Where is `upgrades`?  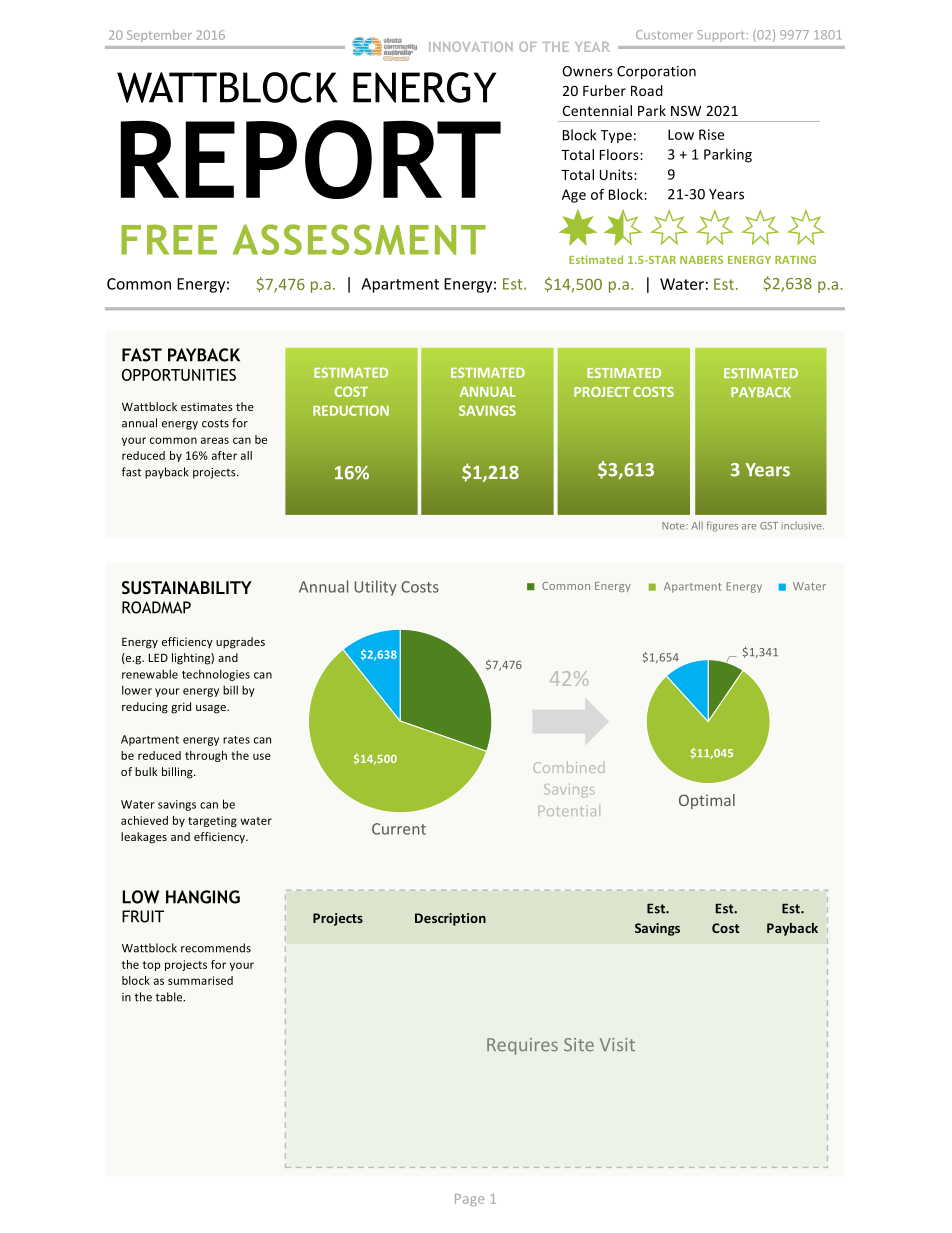 upgrades is located at coordinates (240, 643).
